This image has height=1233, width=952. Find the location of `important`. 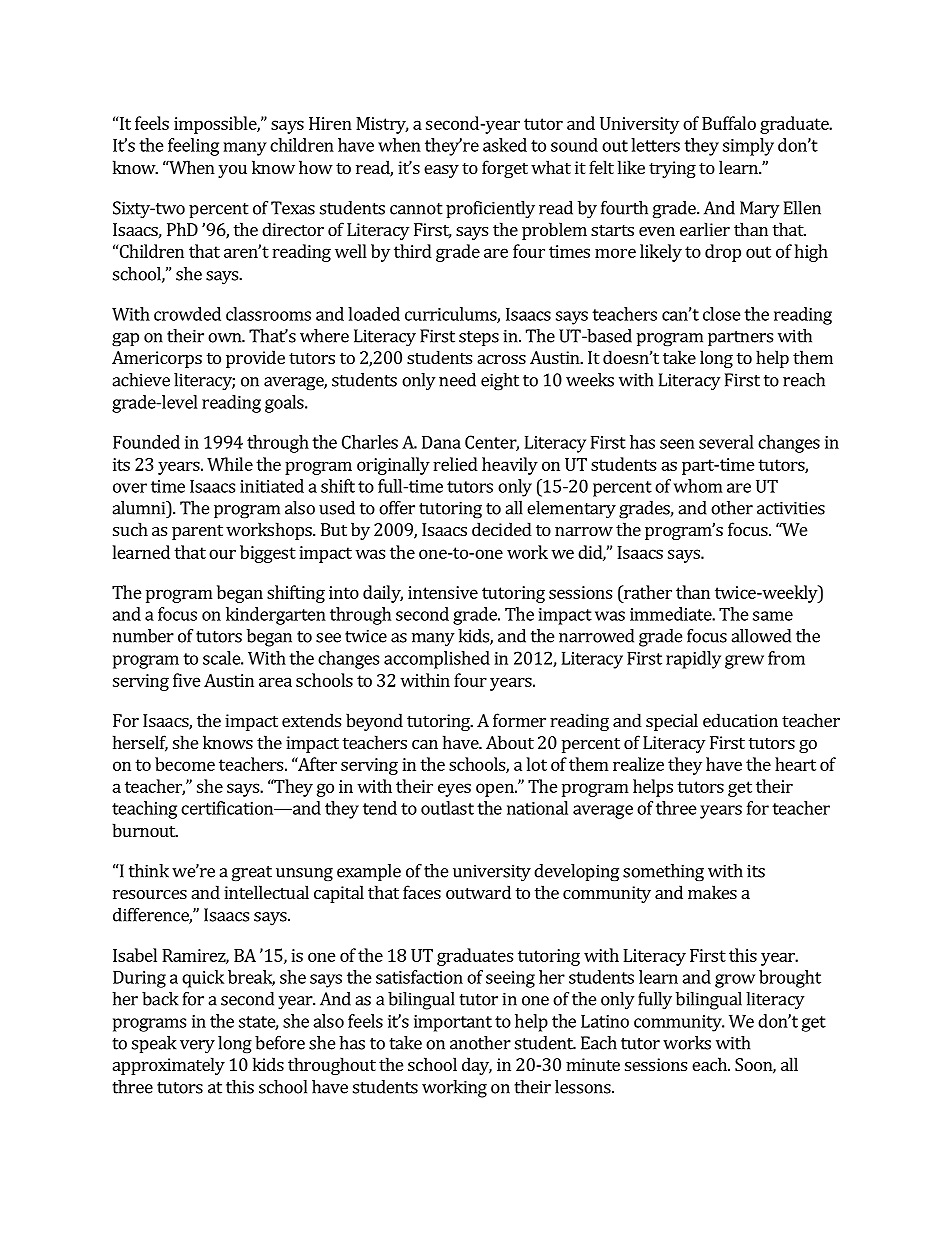

important is located at coordinates (453, 1023).
